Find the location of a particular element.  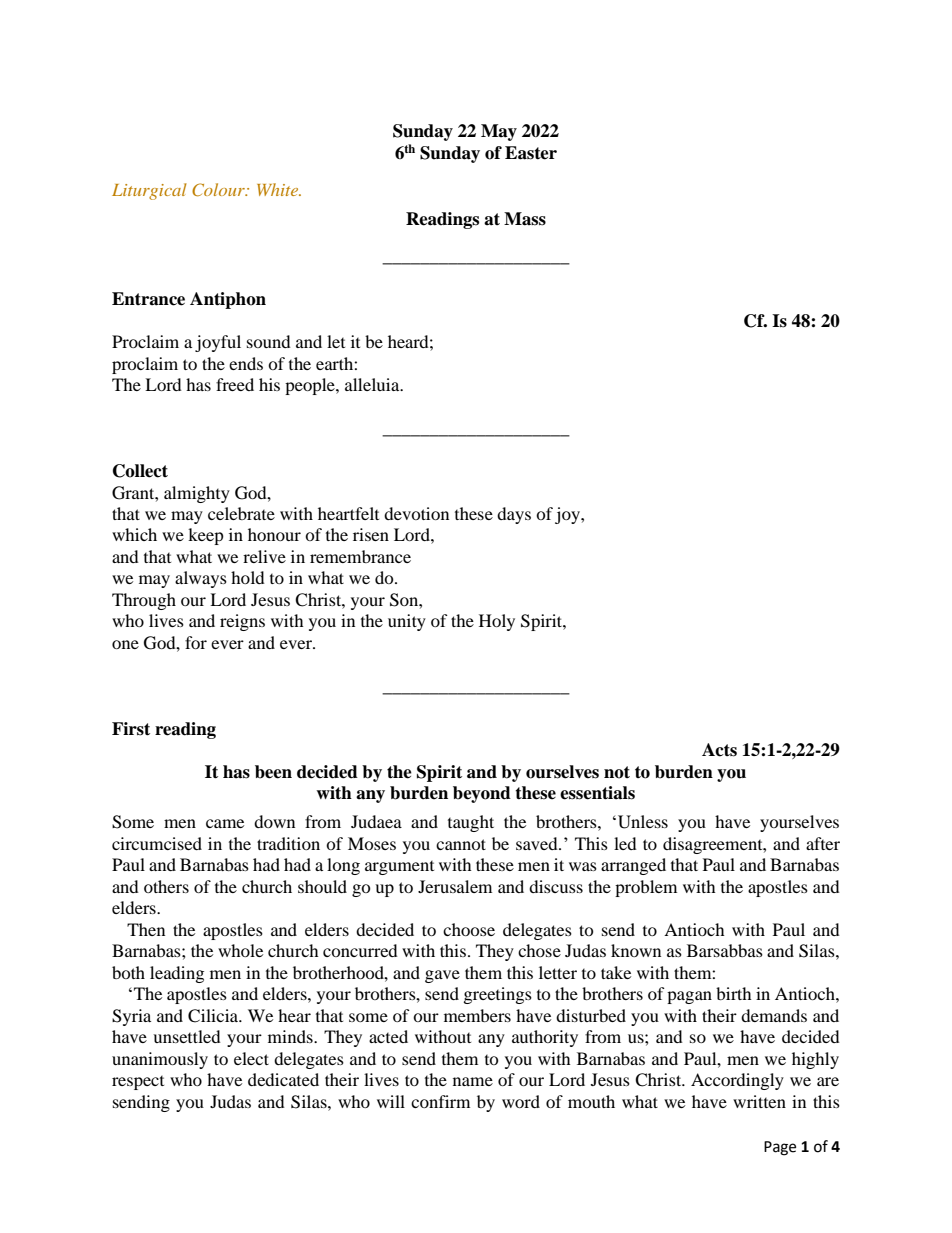

confirm is located at coordinates (440, 1101).
